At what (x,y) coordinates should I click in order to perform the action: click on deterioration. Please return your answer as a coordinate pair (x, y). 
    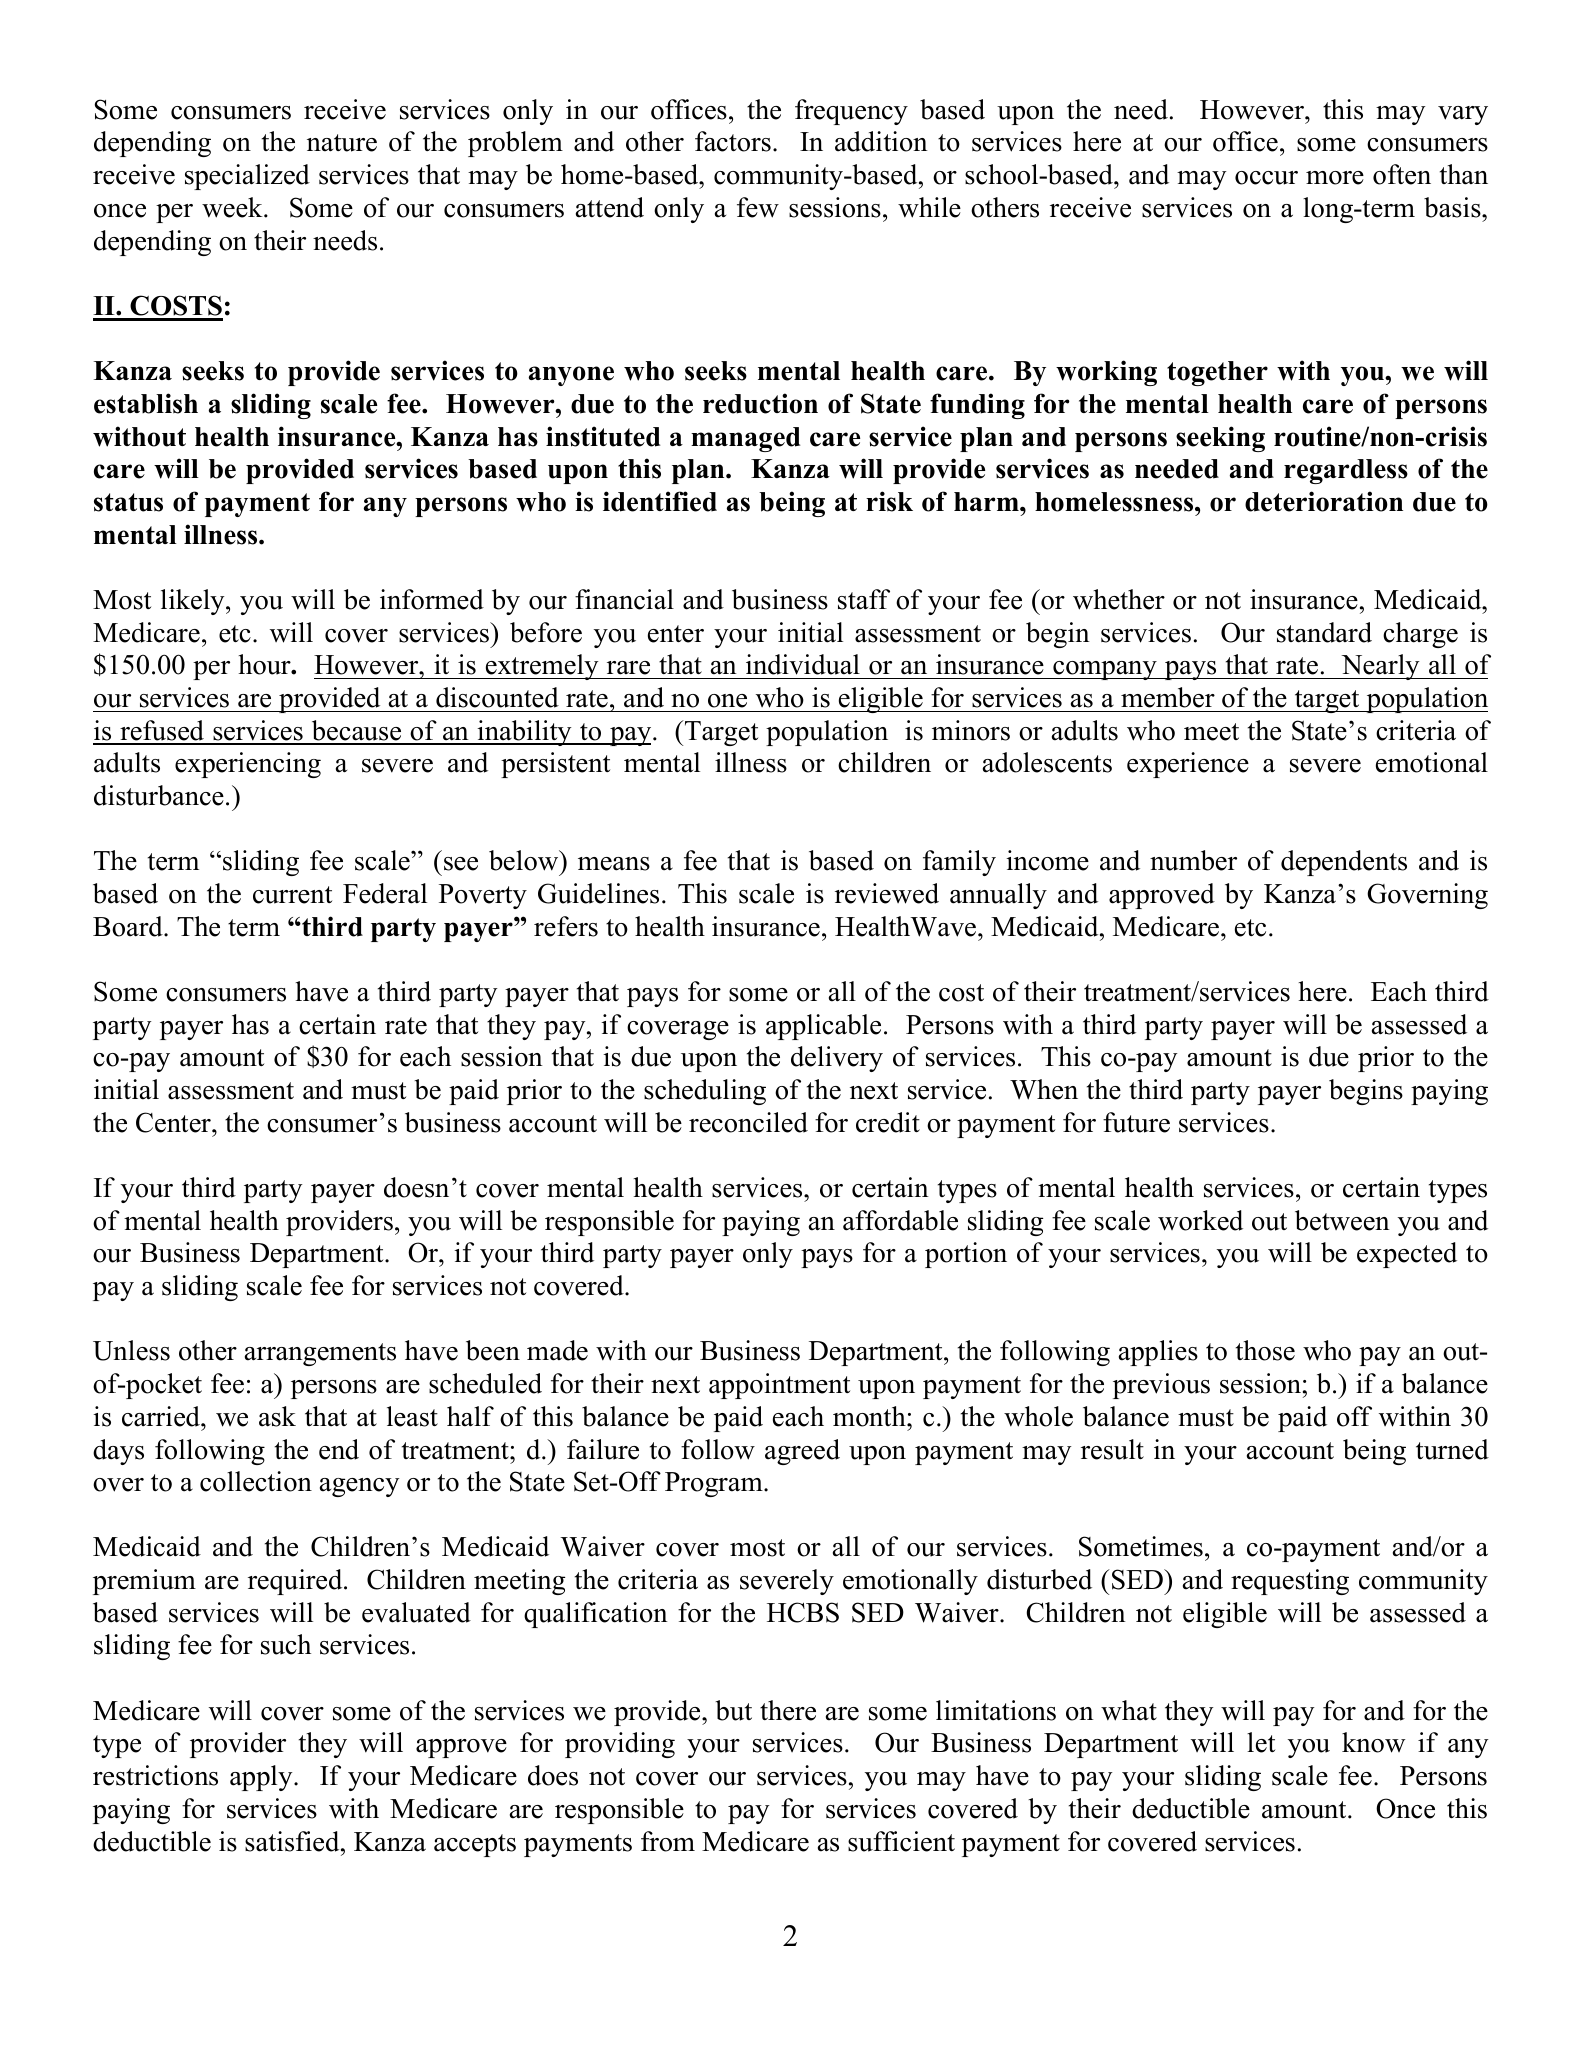
    Looking at the image, I should click on (1324, 501).
